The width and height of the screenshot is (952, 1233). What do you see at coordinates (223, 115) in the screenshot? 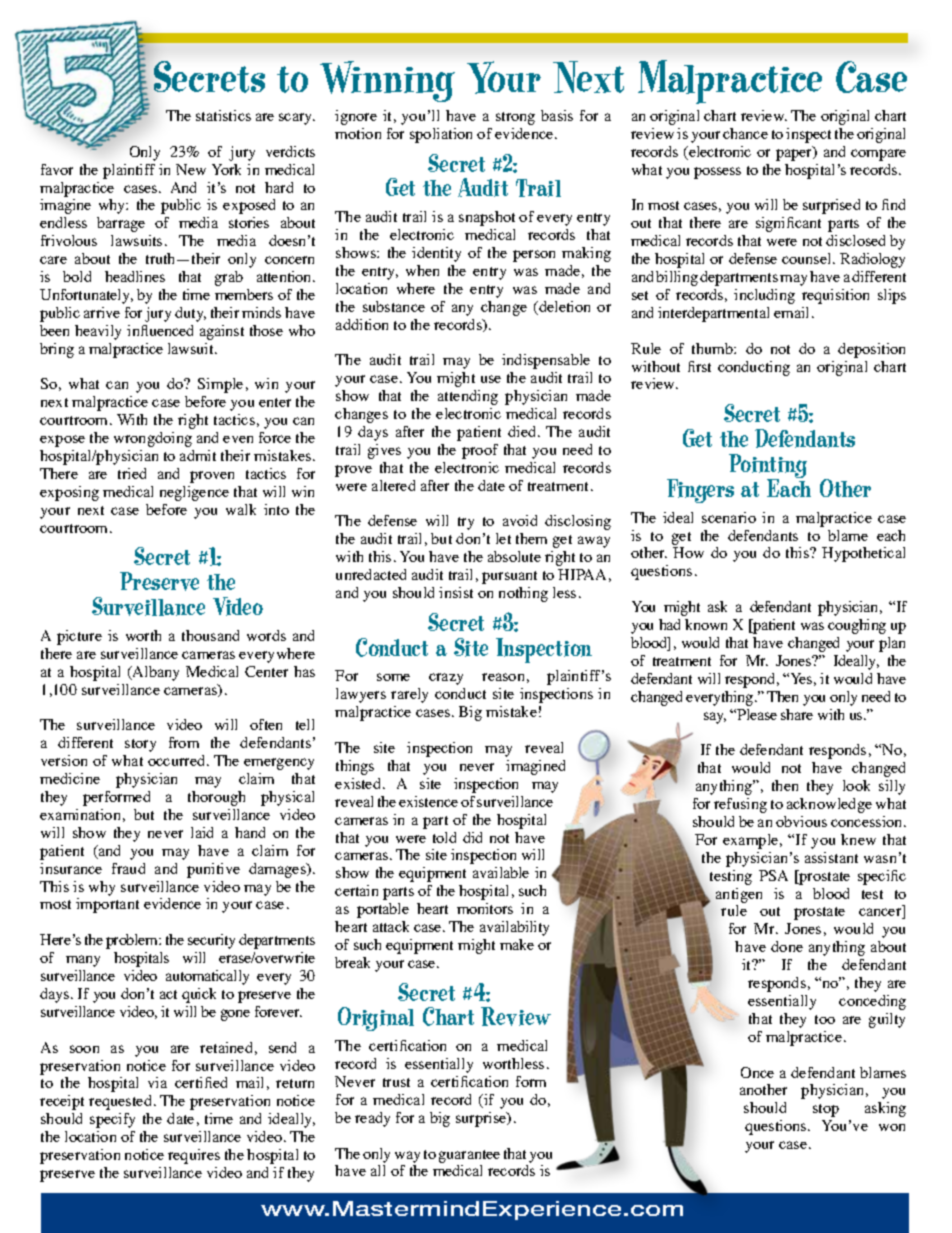
I see `statistics` at bounding box center [223, 115].
